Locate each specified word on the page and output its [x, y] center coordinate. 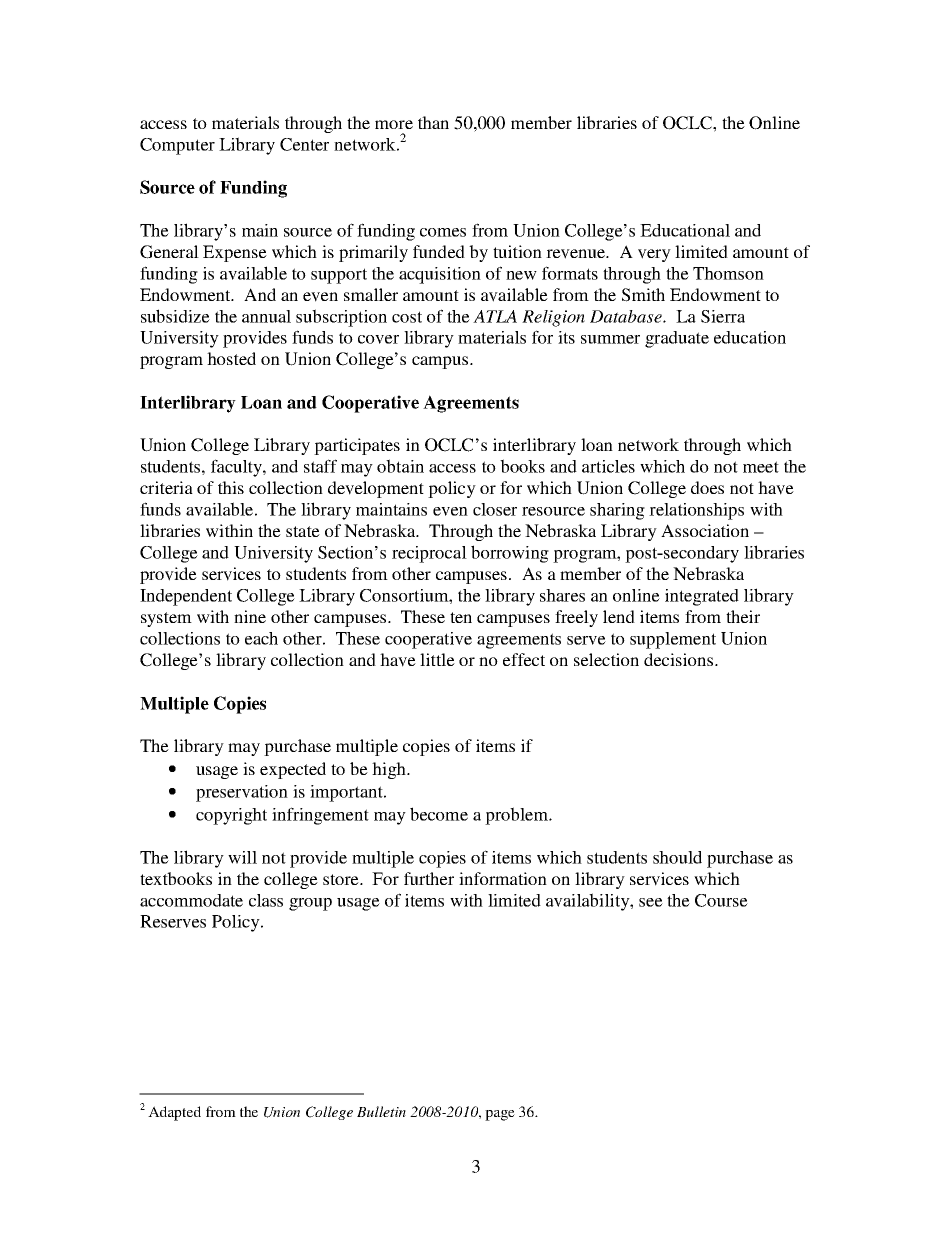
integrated [702, 597]
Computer [177, 146]
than [433, 122]
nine [250, 616]
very [654, 255]
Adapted [174, 1113]
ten [461, 617]
